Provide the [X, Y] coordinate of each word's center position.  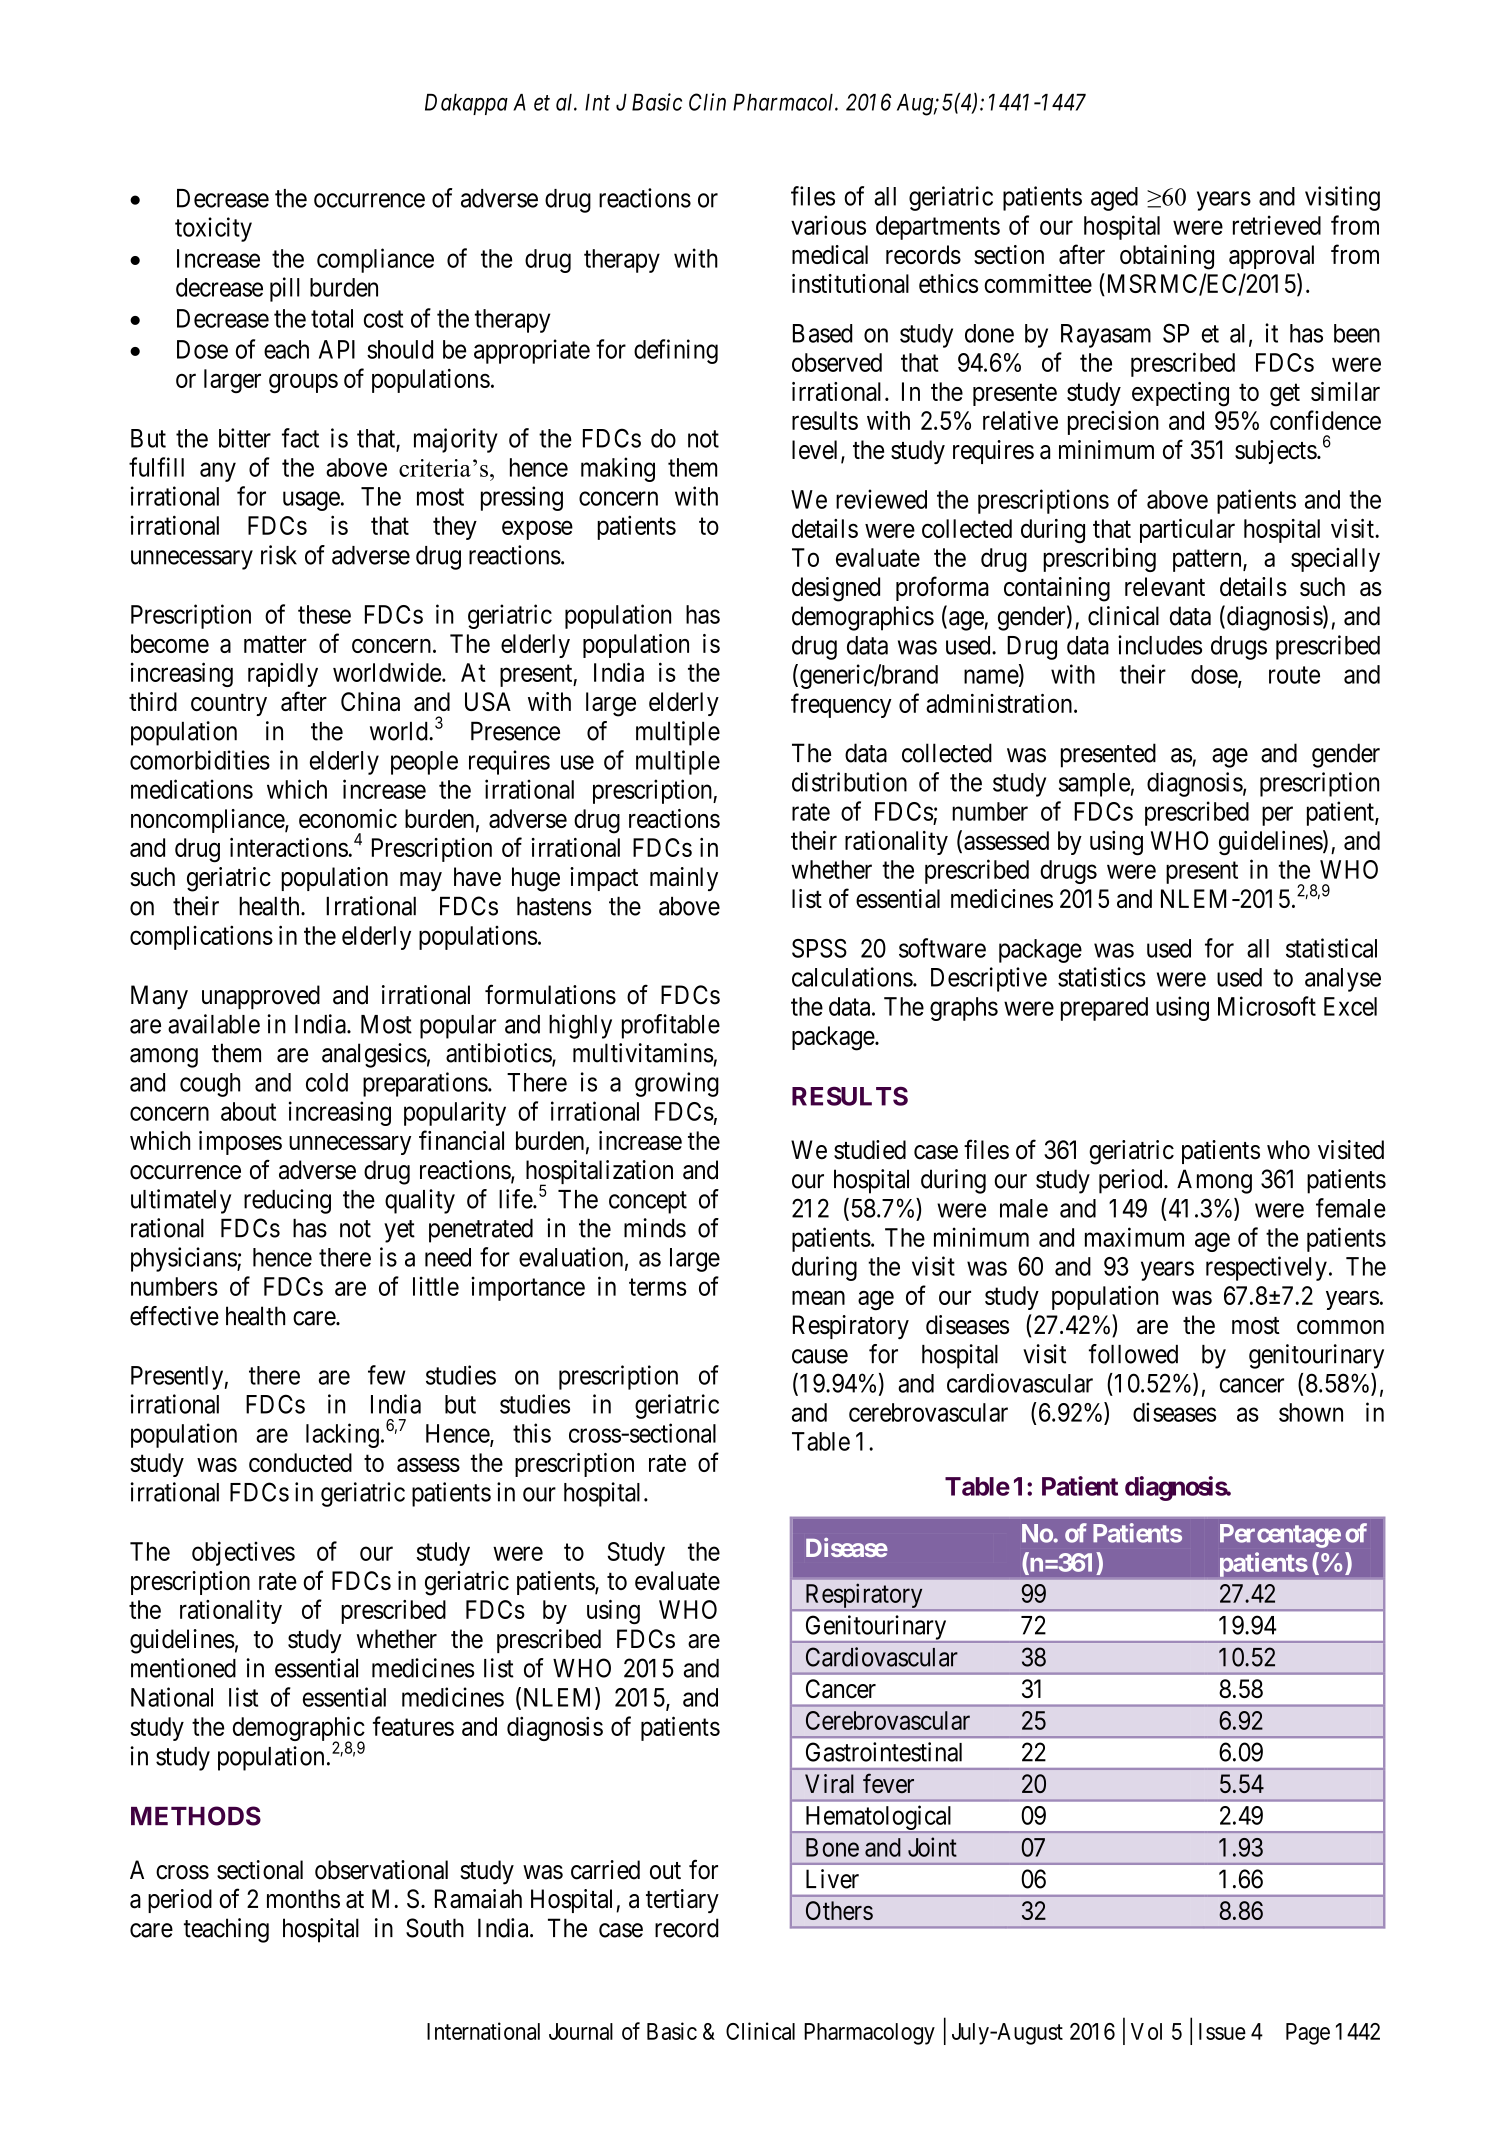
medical [830, 254]
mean [818, 1298]
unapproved [261, 997]
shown [1311, 1412]
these [324, 614]
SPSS [819, 948]
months [303, 1899]
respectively [1266, 1268]
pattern [1208, 561]
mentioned [183, 1668]
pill [285, 289]
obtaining [1167, 257]
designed [836, 589]
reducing [287, 1201]
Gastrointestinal [884, 1752]
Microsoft [1267, 1006]
